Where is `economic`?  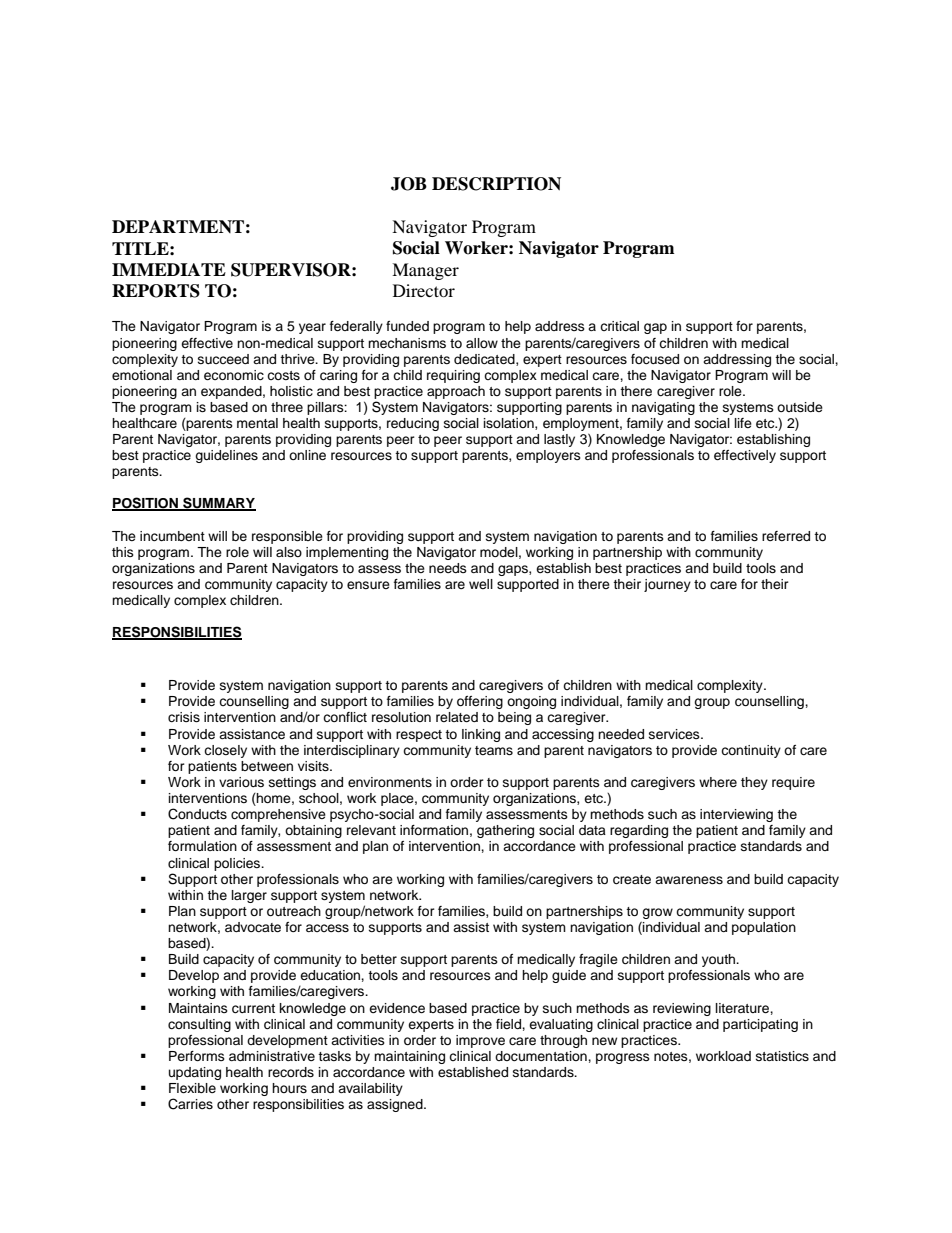
economic is located at coordinates (234, 375).
